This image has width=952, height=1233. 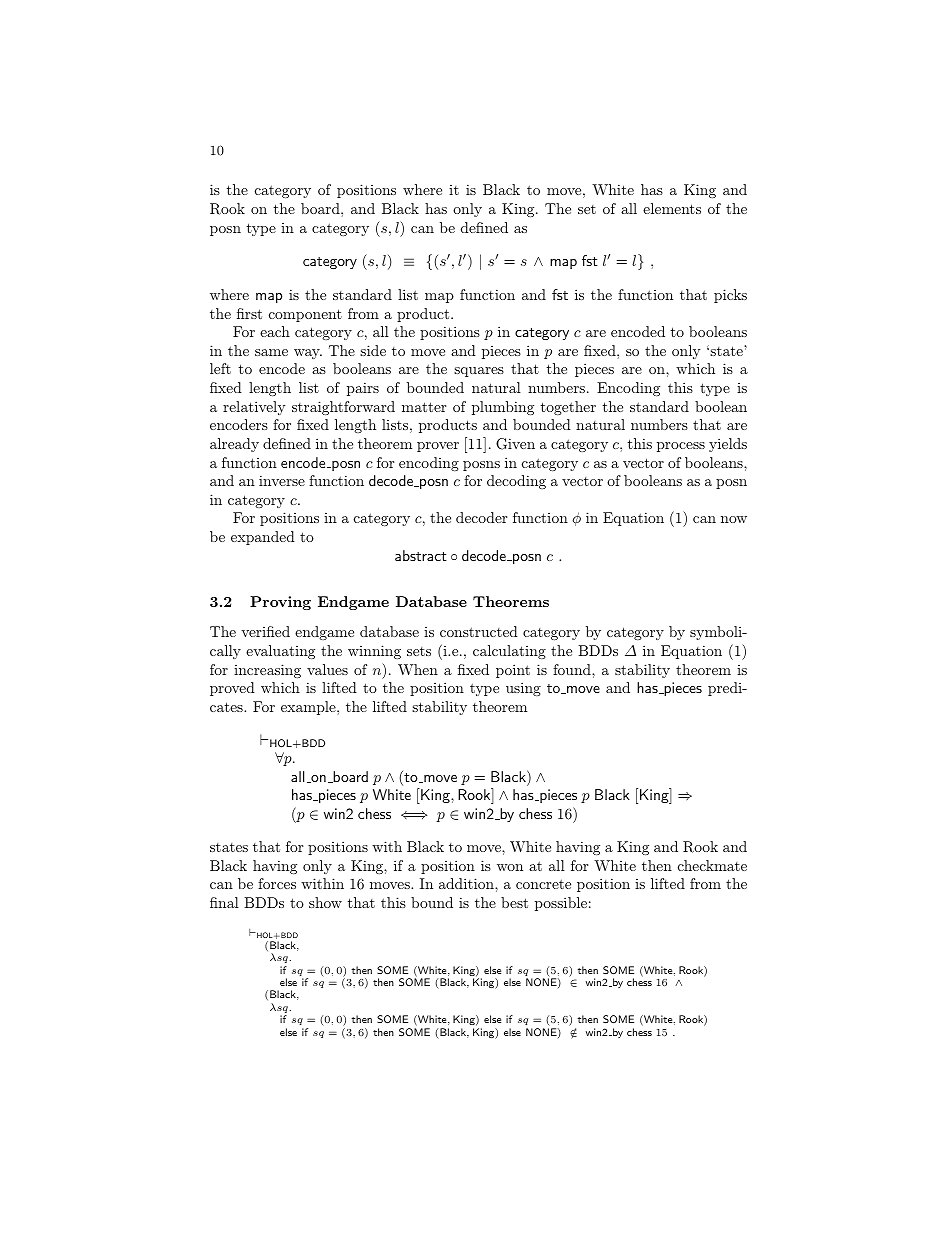 I want to click on Given, so click(x=515, y=444).
